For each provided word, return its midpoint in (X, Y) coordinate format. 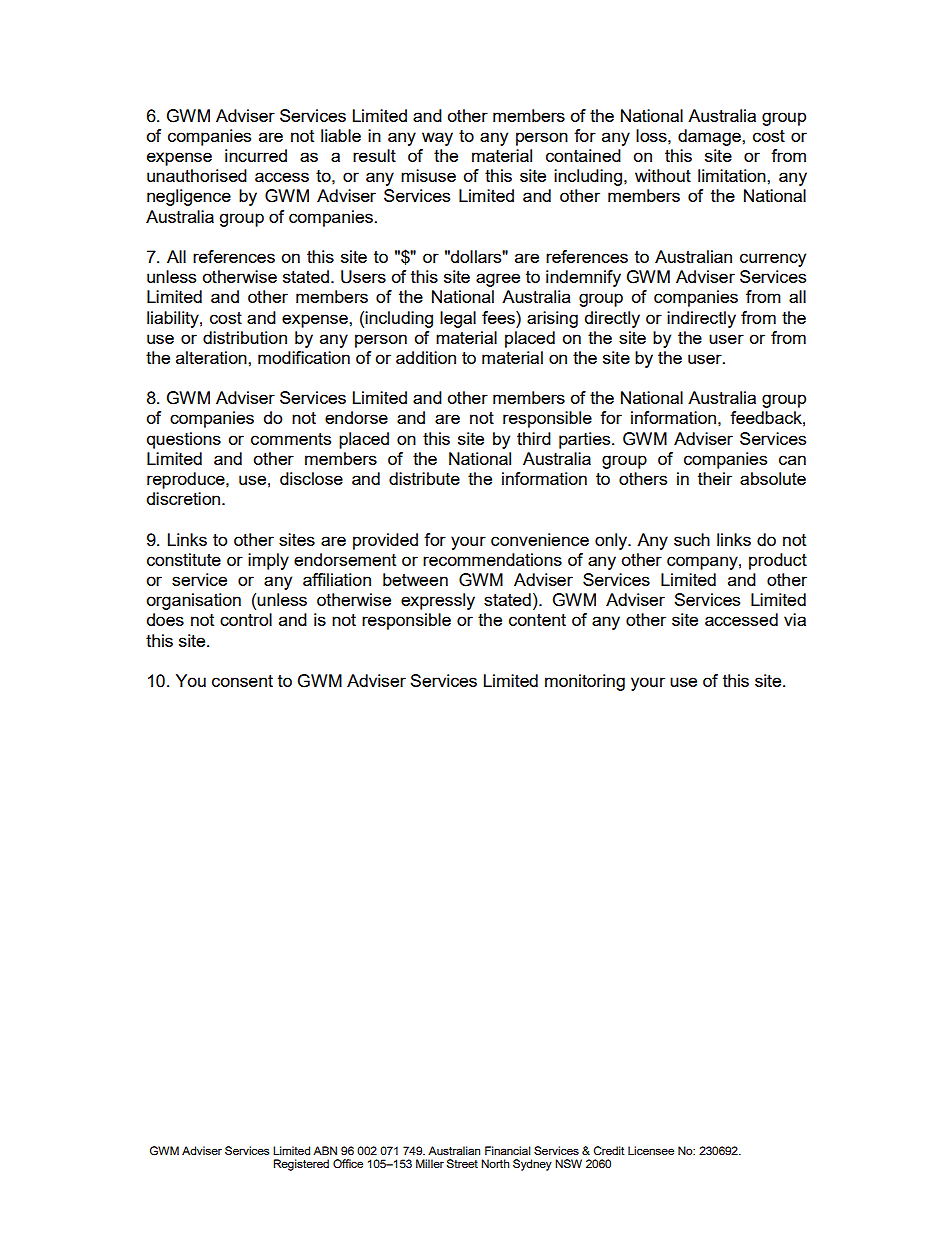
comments (291, 439)
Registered (301, 1165)
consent (242, 681)
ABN (325, 1150)
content (537, 620)
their (715, 478)
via (795, 619)
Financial (508, 1150)
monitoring (585, 682)
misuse (428, 175)
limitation (733, 175)
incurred (256, 155)
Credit (609, 1150)
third (534, 438)
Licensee (651, 1150)
